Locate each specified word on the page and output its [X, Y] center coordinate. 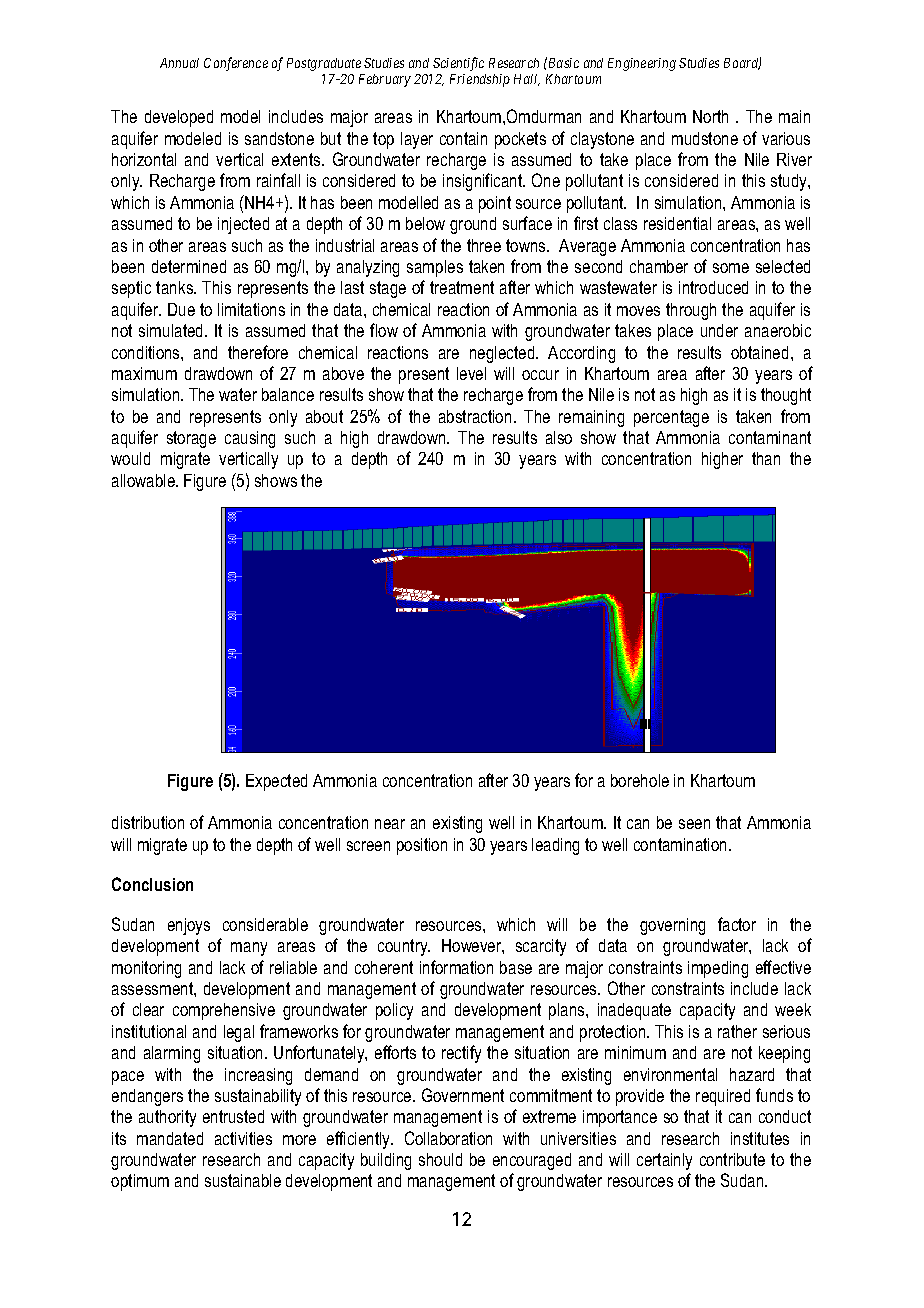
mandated [170, 1138]
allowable [144, 480]
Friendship [480, 80]
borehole [640, 780]
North [710, 116]
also [559, 437]
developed [179, 118]
